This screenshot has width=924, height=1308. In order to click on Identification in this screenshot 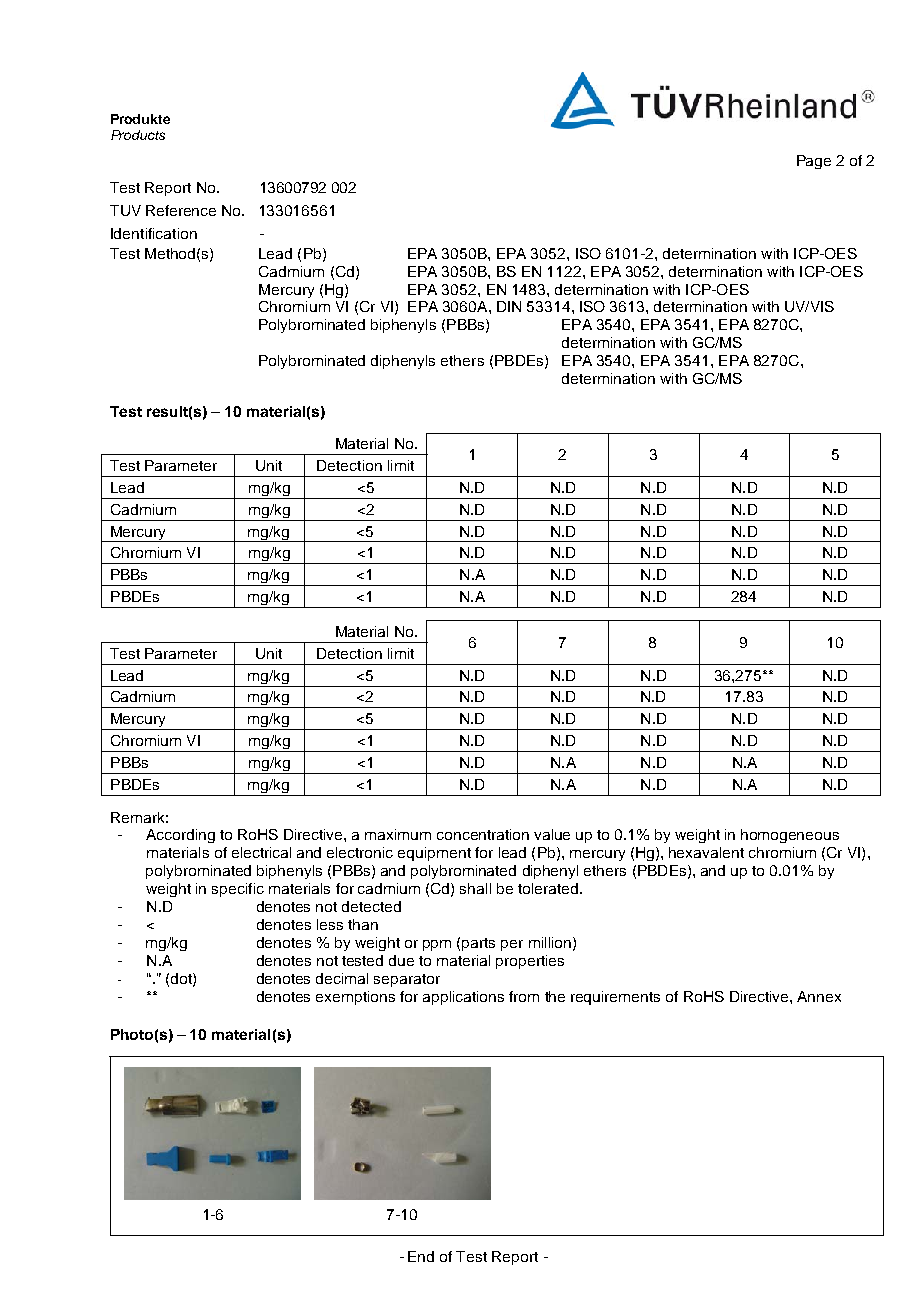, I will do `click(154, 233)`.
